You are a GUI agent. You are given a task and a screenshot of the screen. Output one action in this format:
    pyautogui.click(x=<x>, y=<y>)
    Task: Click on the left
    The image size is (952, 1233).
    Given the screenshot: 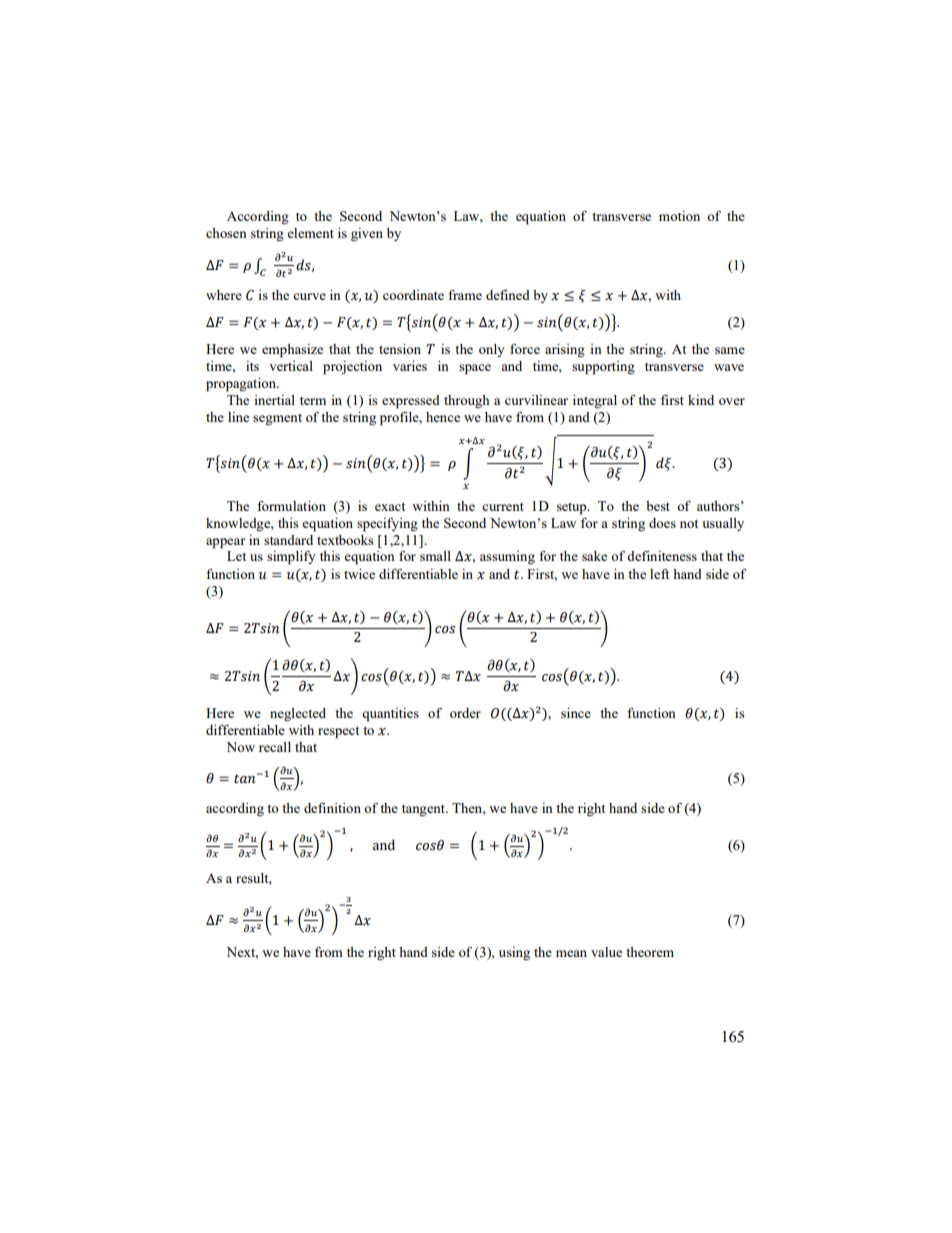 What is the action you would take?
    pyautogui.click(x=659, y=574)
